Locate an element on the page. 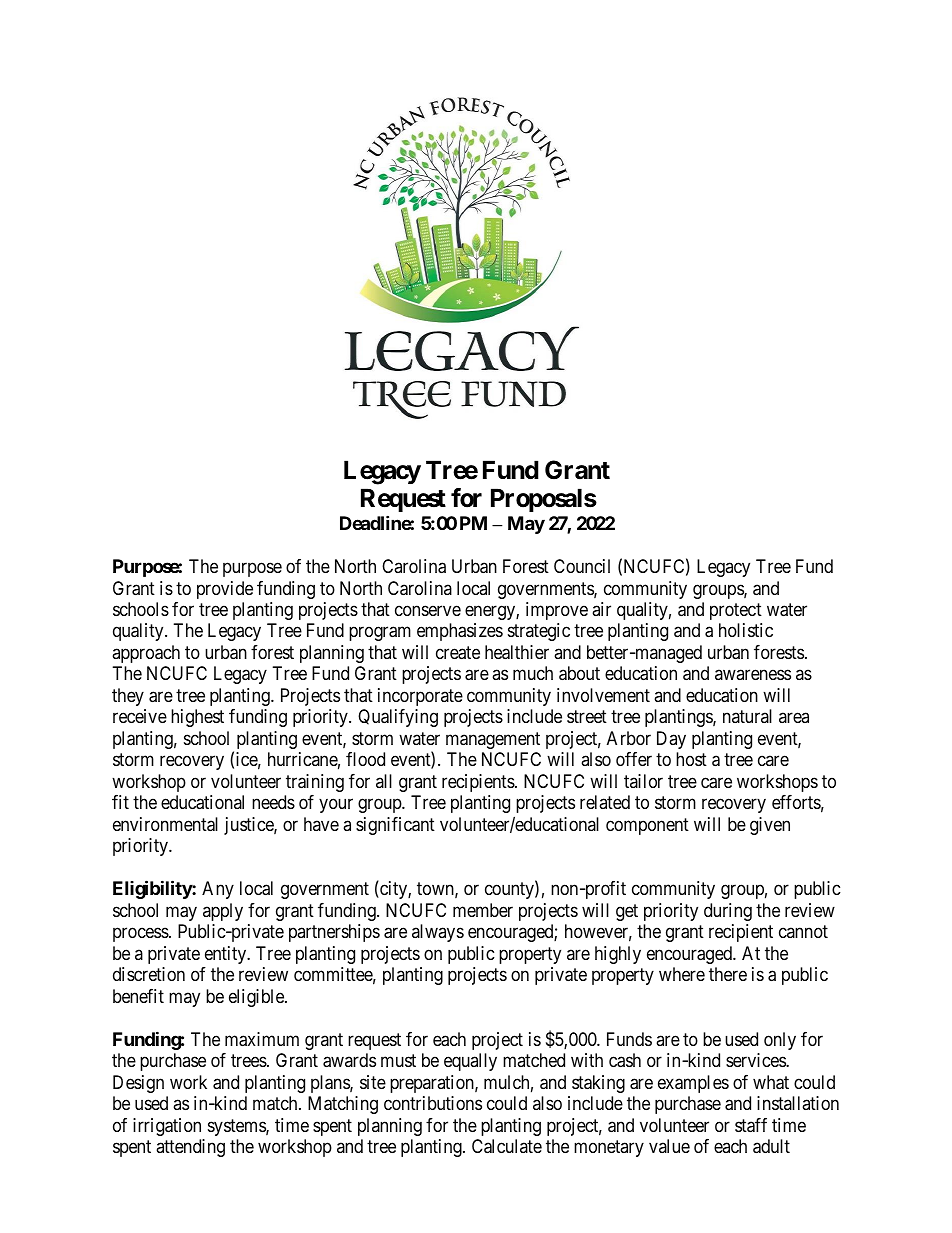 The height and width of the document is (1233, 952). staff is located at coordinates (751, 1125).
